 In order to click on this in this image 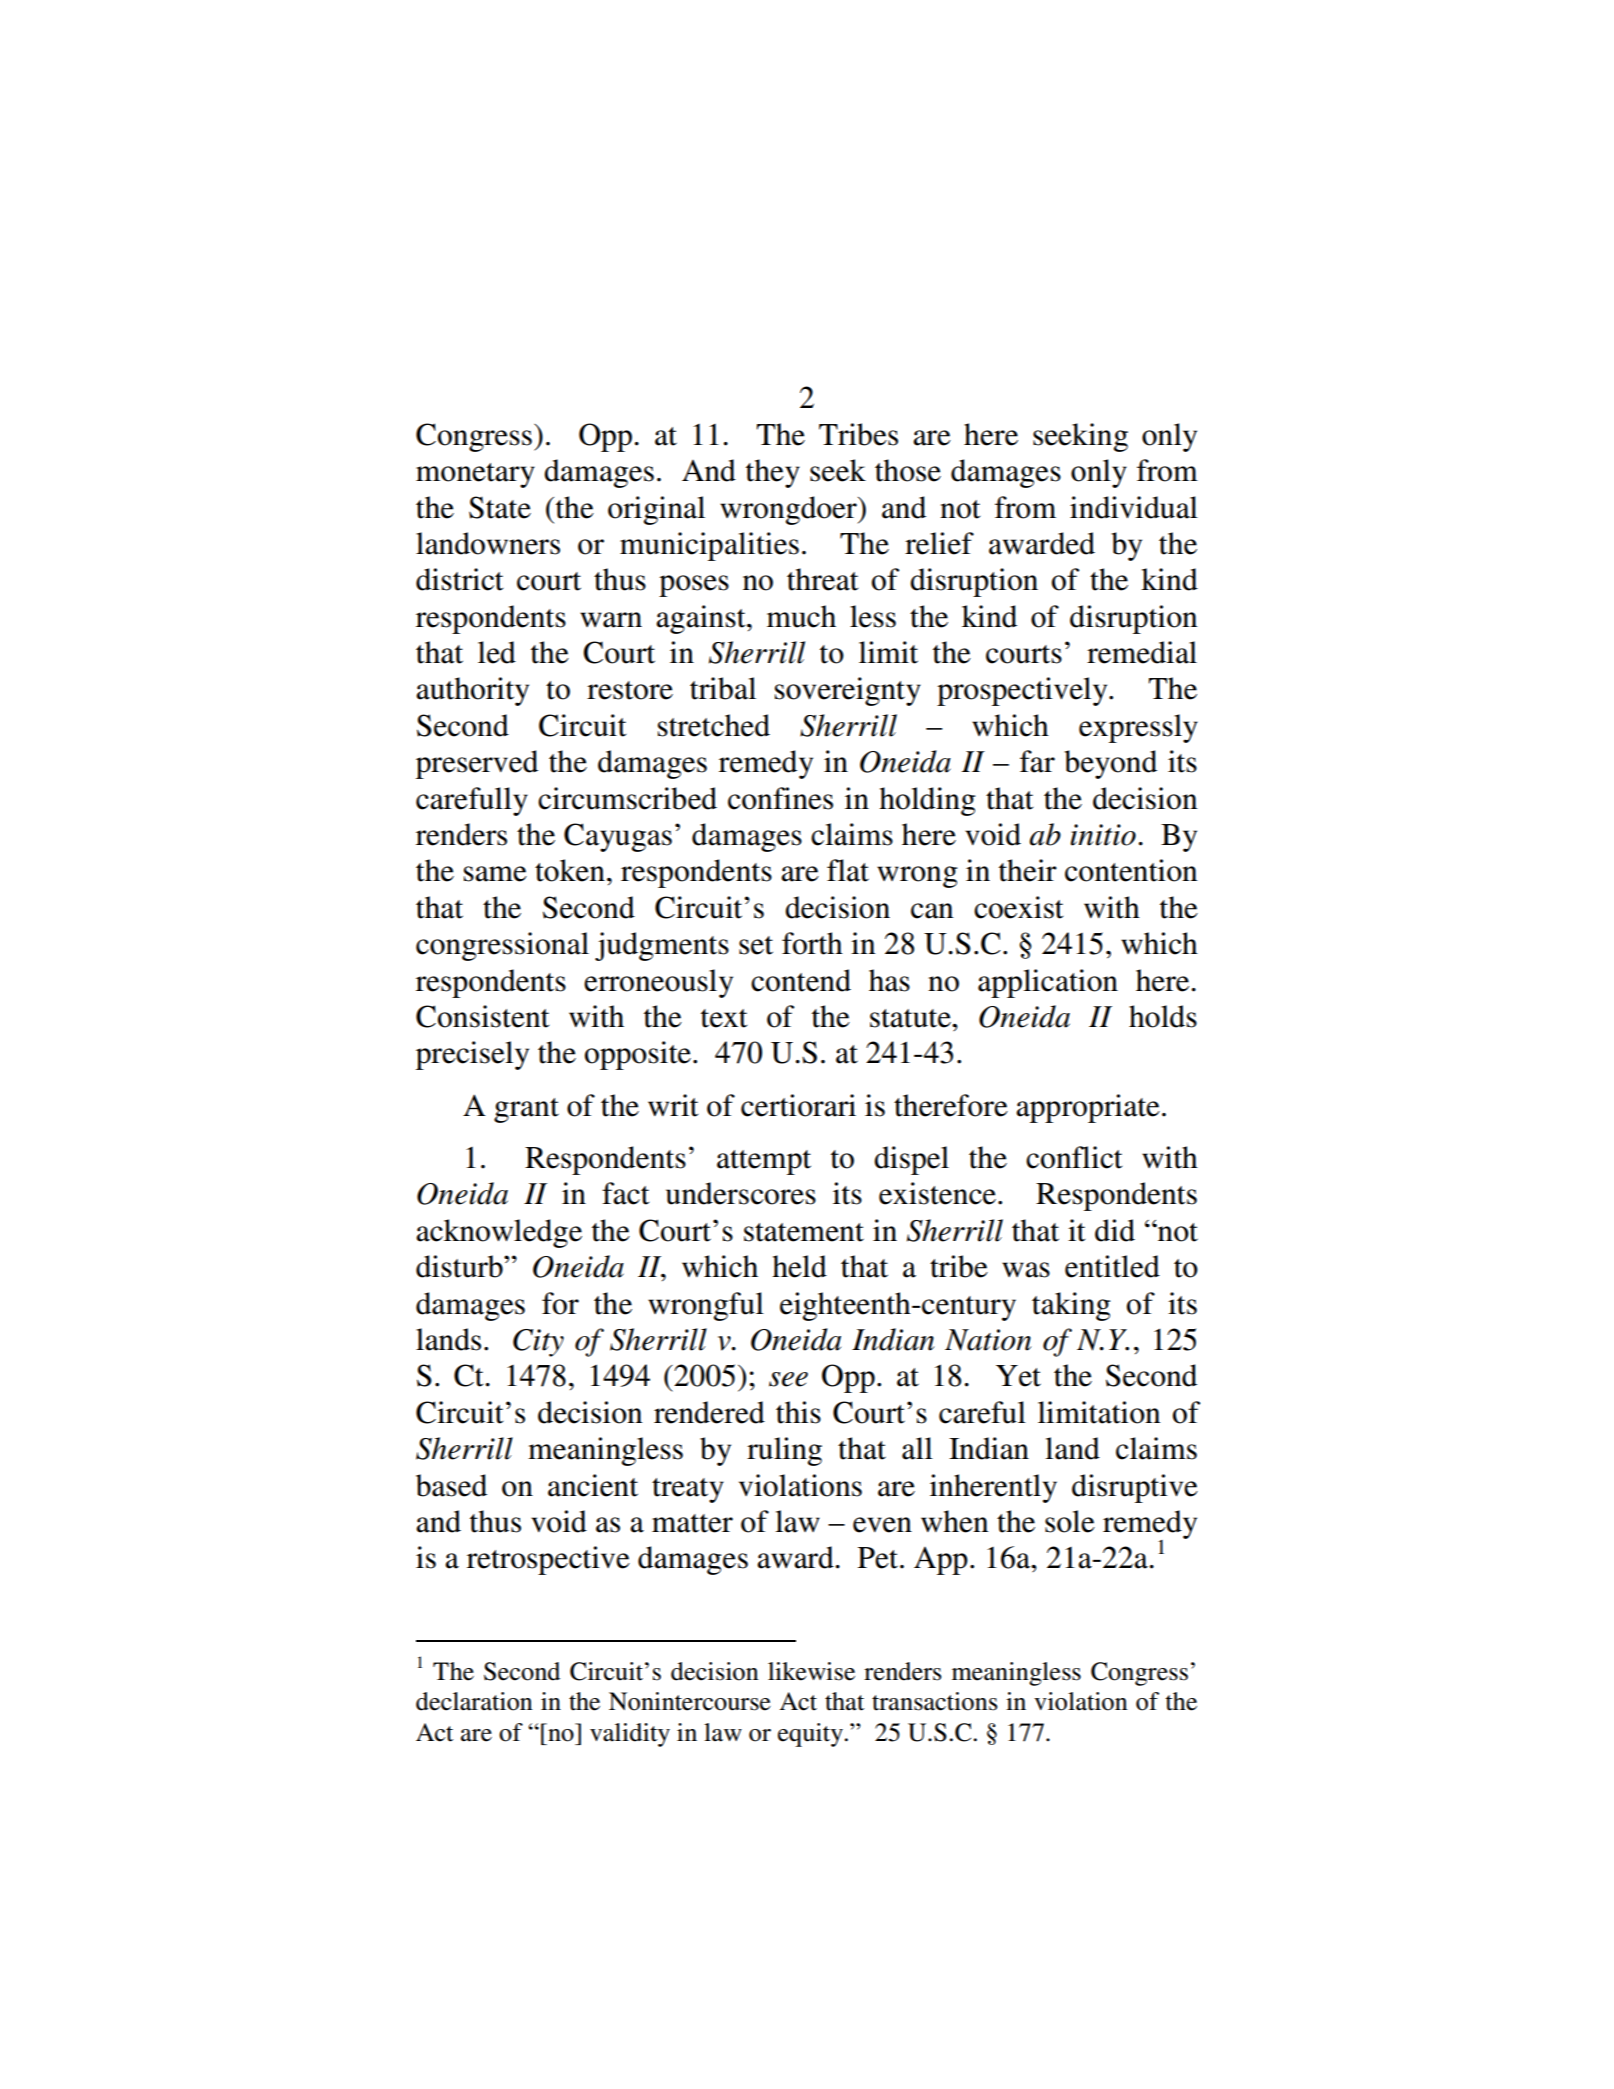, I will do `click(798, 1412)`.
